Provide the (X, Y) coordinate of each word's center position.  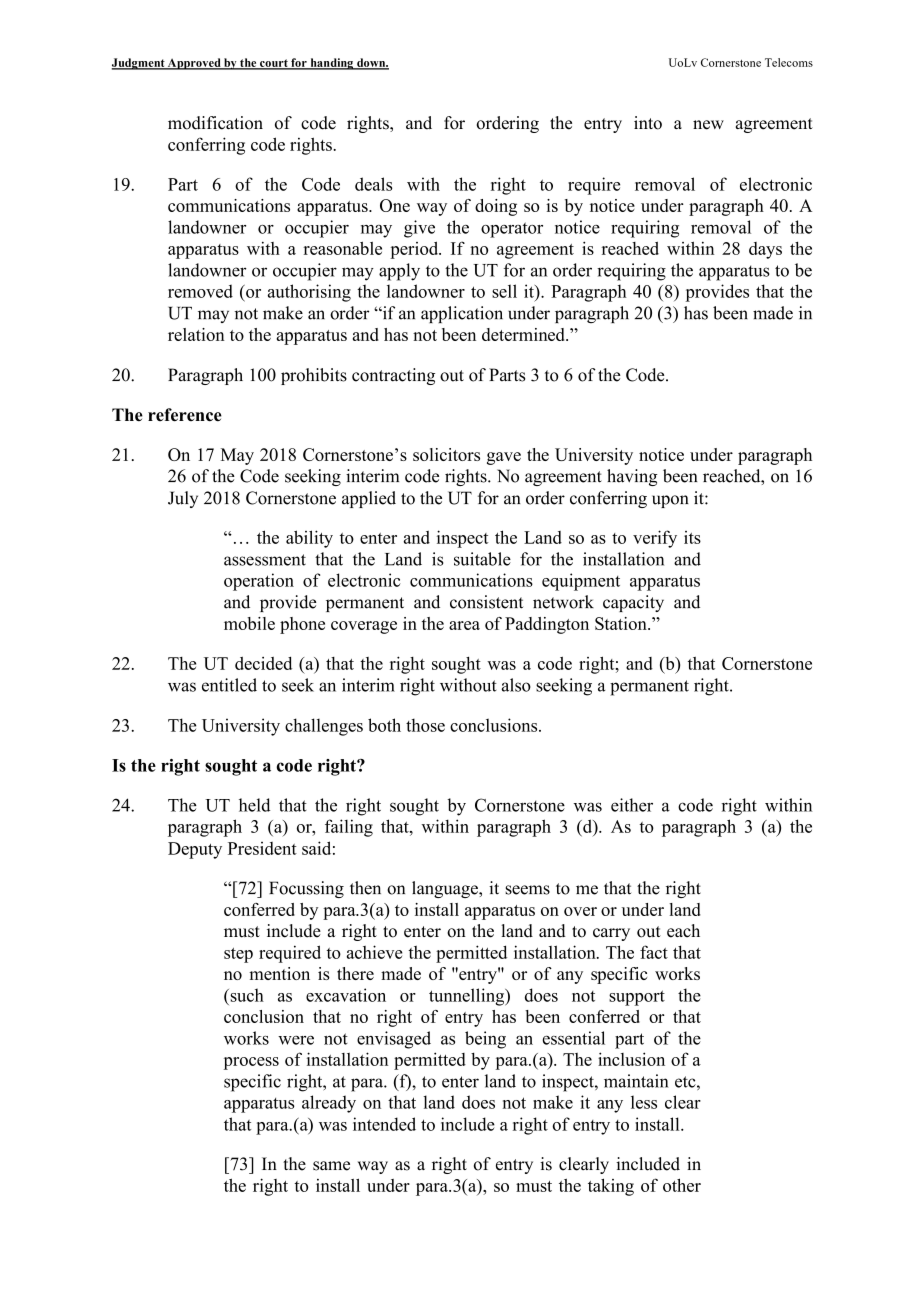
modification (215, 123)
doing (496, 207)
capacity (633, 603)
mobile (249, 623)
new (708, 125)
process (251, 1063)
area (464, 625)
